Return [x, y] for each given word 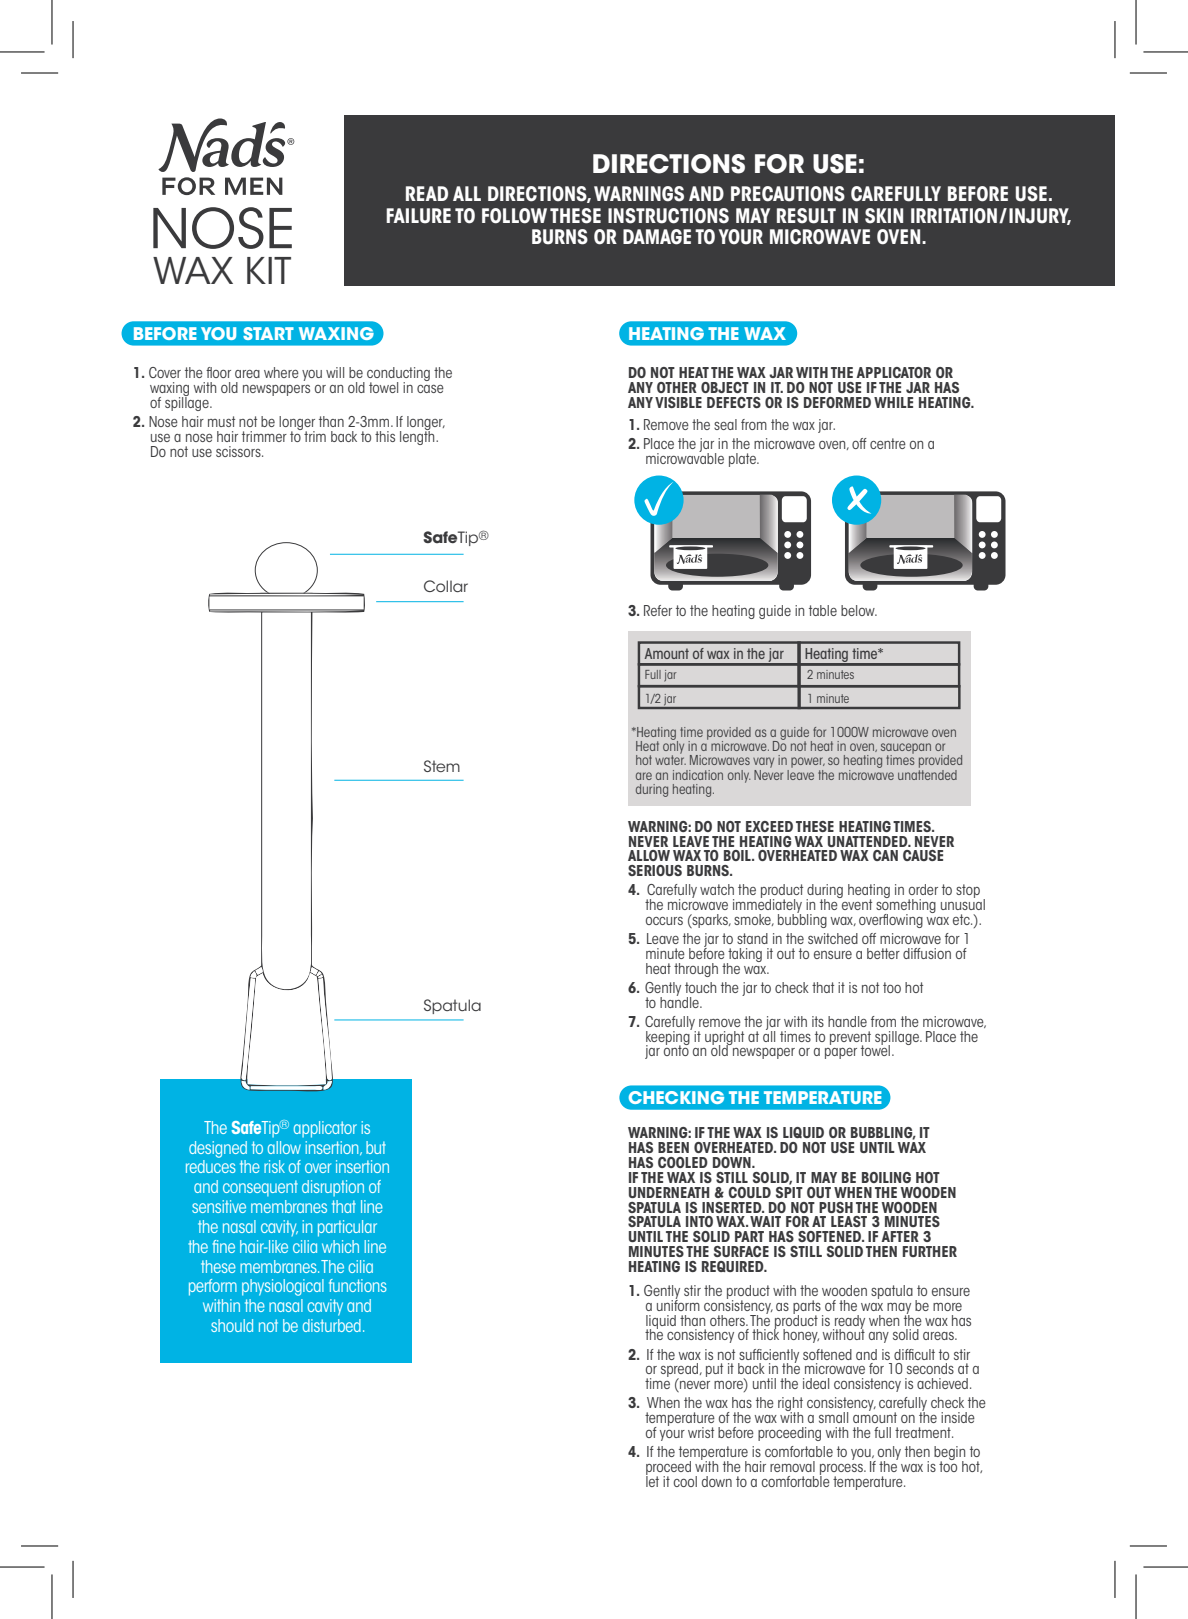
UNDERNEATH [669, 1192]
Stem [442, 766]
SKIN [884, 216]
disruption [333, 1188]
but [376, 1147]
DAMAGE [657, 237]
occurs [664, 921]
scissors [239, 451]
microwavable [685, 457]
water [670, 759]
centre [888, 443]
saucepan [906, 749]
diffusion [927, 953]
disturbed [332, 1325]
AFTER [900, 1236]
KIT [269, 270]
